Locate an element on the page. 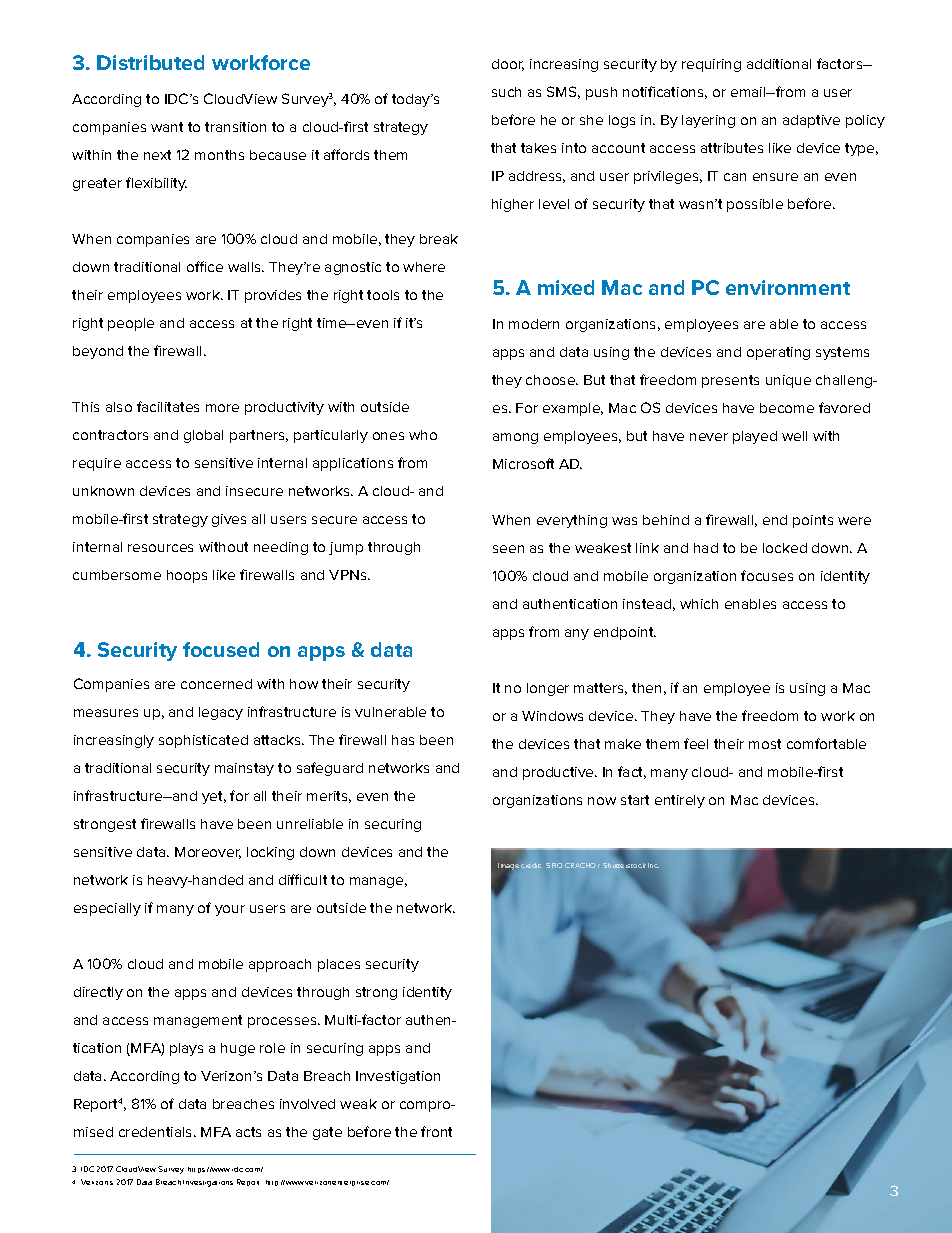 The width and height of the image is (952, 1233). seen is located at coordinates (508, 549).
